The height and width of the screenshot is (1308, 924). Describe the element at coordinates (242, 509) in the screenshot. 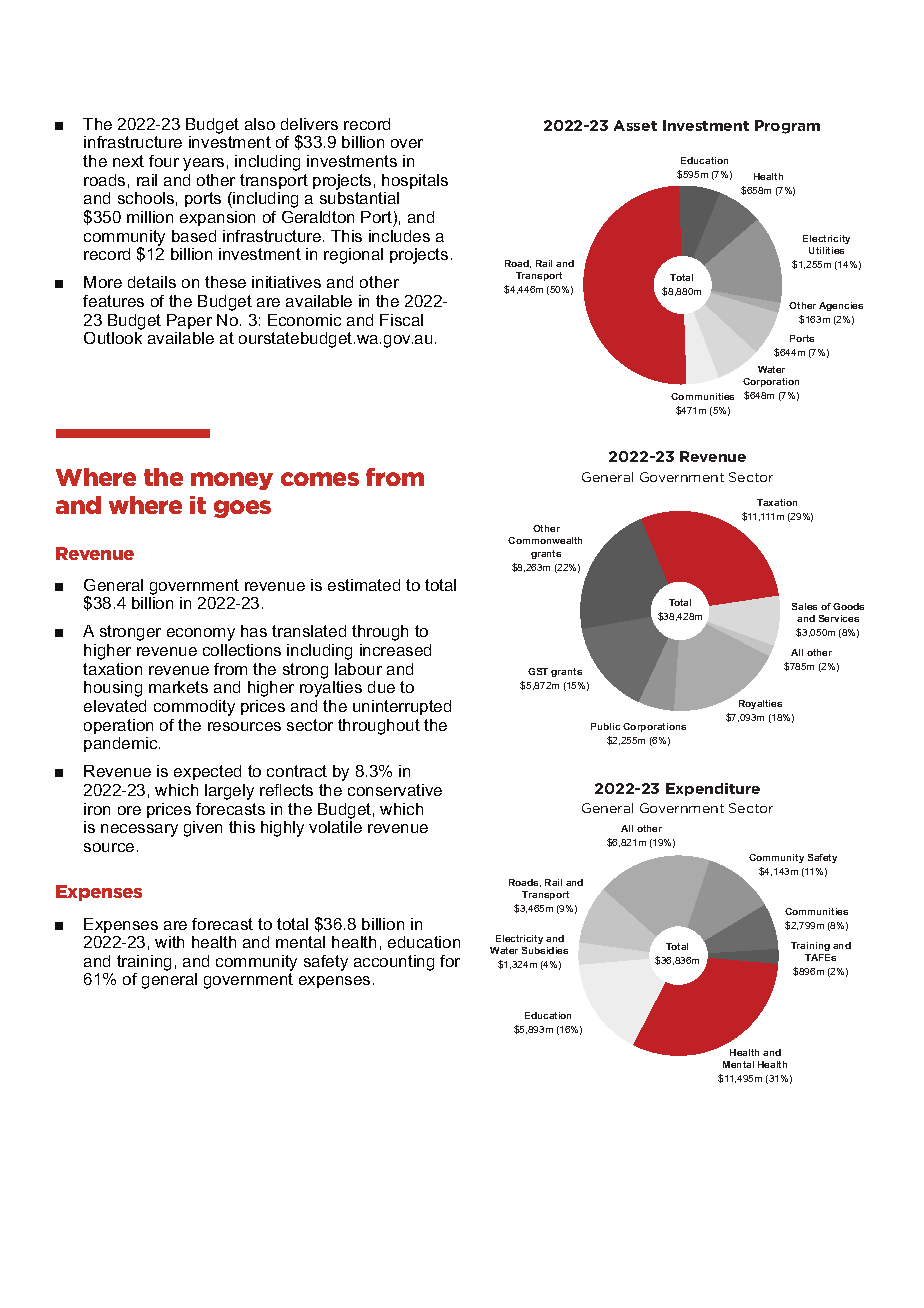

I see `goes` at that location.
